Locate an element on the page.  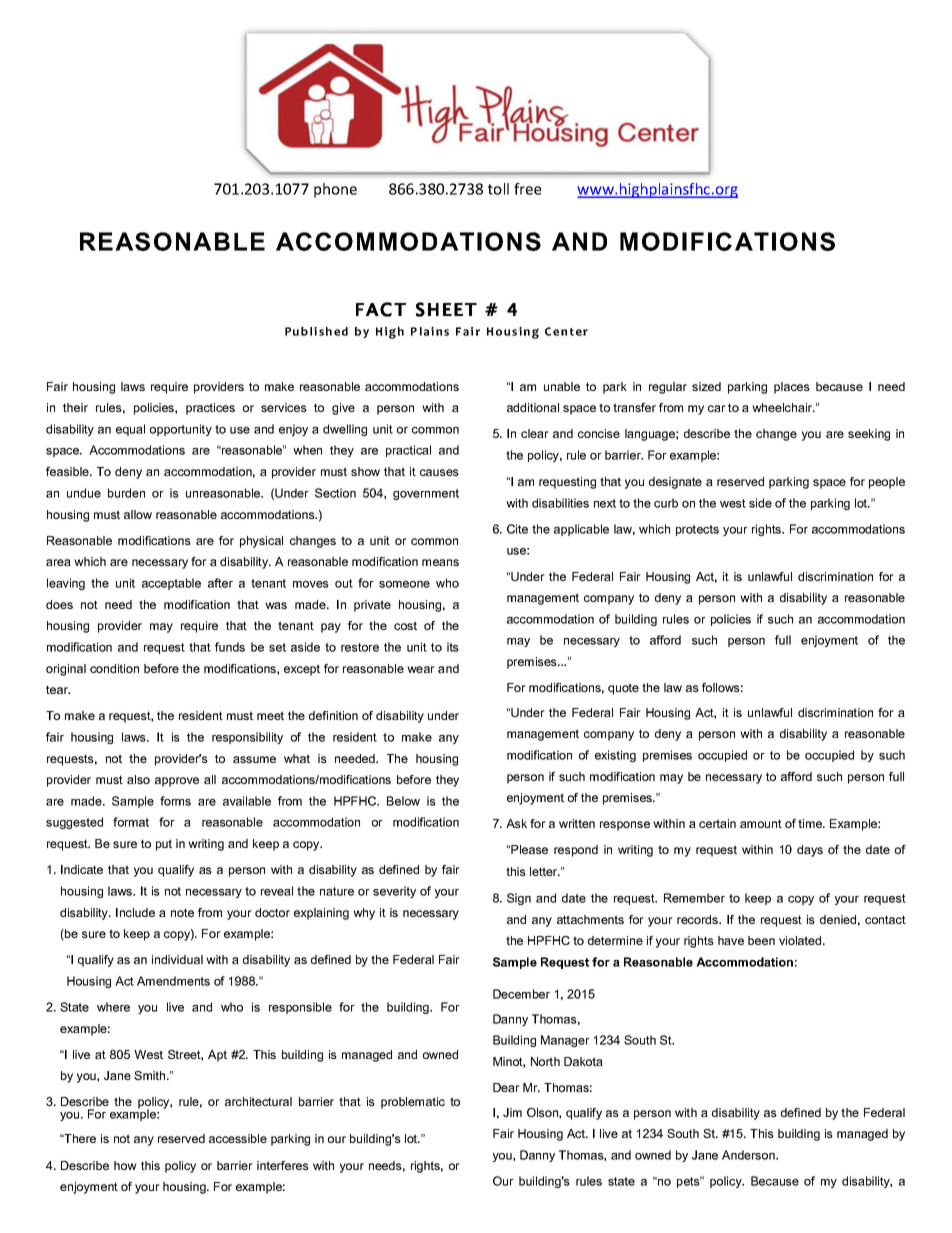
Cite is located at coordinates (517, 529).
